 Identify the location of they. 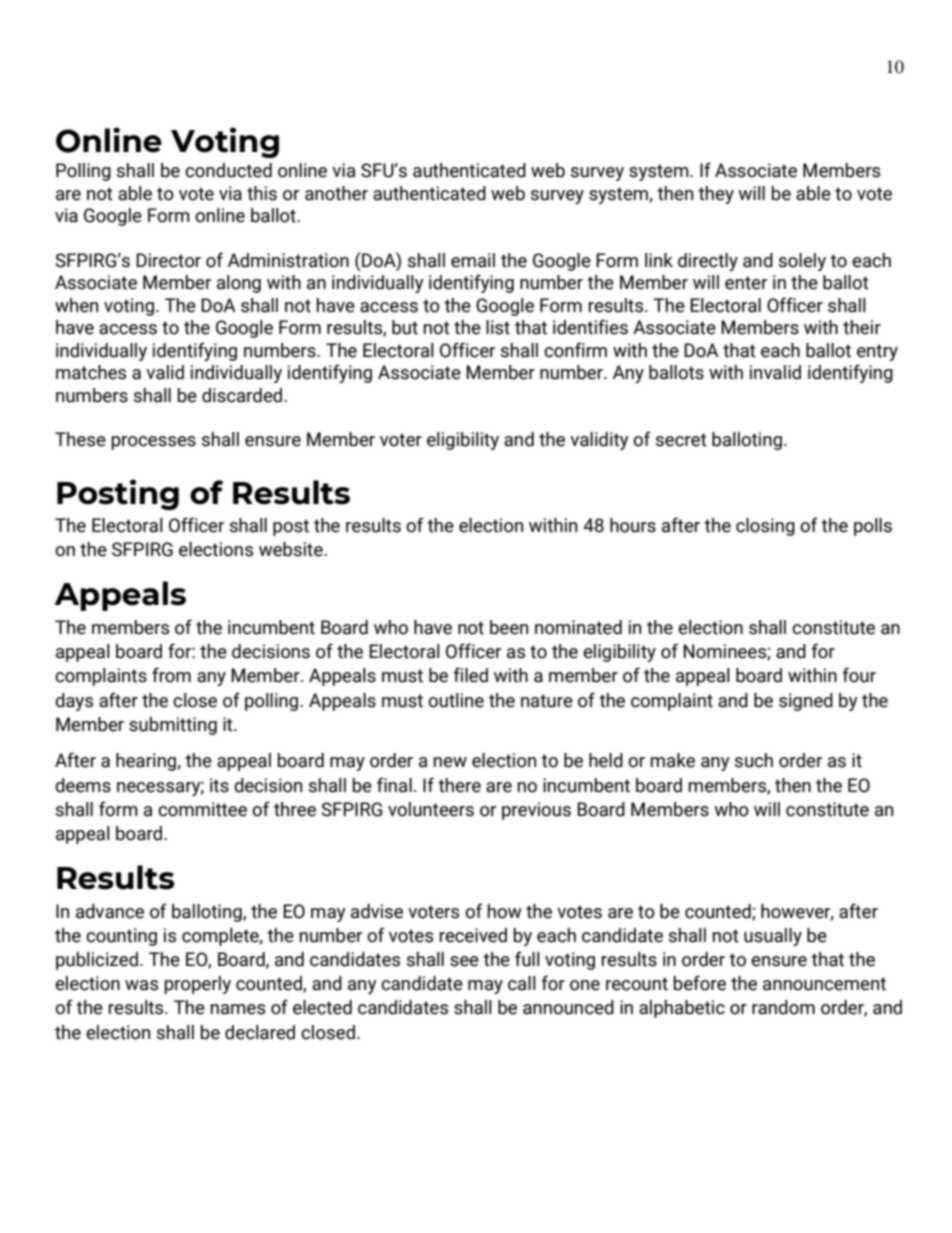
(716, 195).
